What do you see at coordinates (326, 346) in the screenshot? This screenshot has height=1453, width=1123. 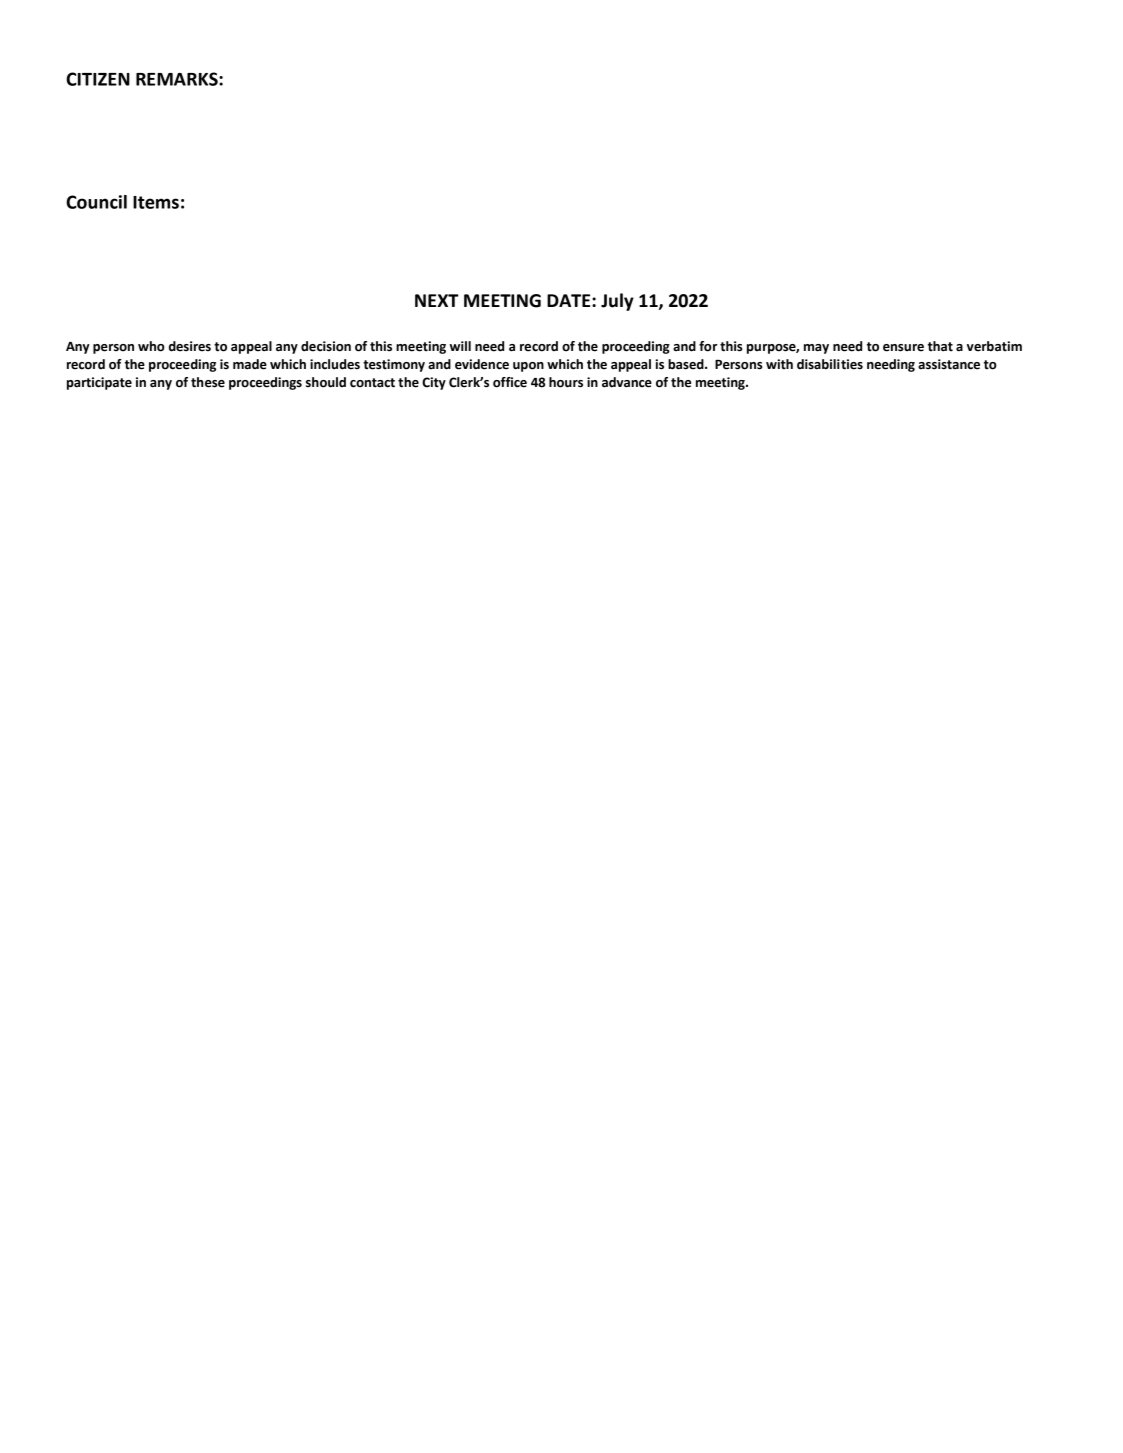 I see `decision` at bounding box center [326, 346].
